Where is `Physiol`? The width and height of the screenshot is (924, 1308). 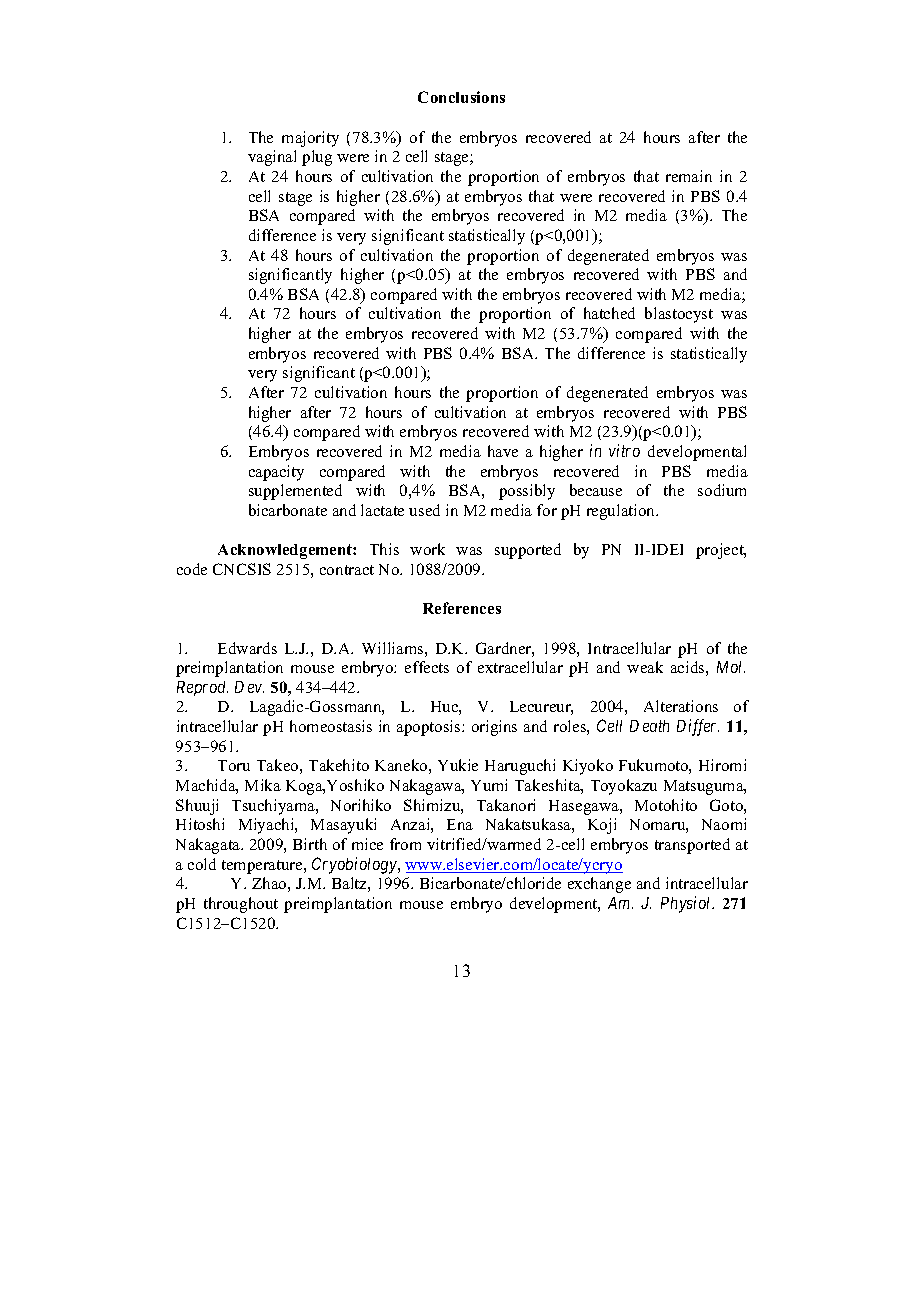 Physiol is located at coordinates (687, 904).
